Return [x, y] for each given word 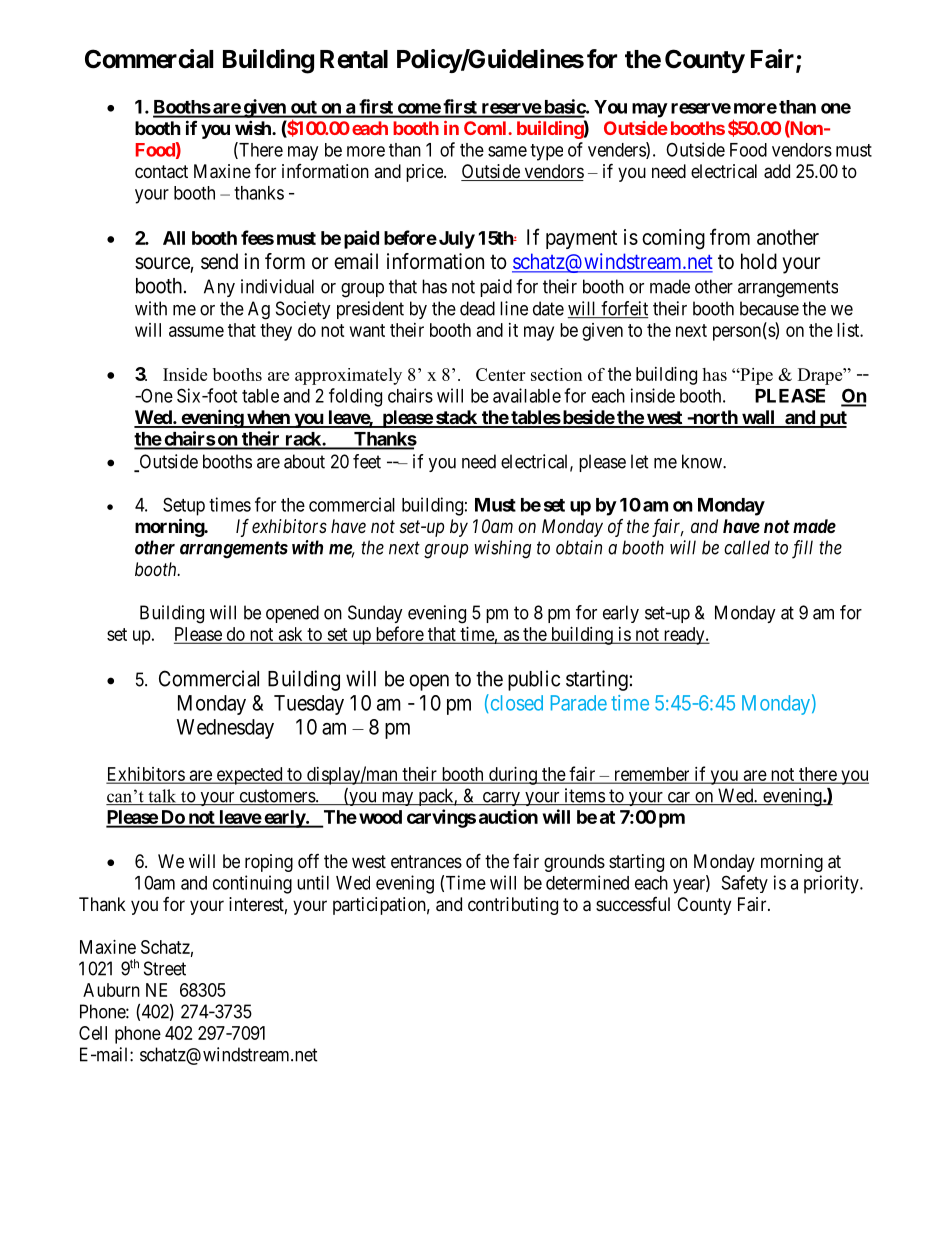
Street [165, 968]
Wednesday [225, 729]
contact [161, 172]
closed [515, 702]
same [507, 151]
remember [651, 775]
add [777, 171]
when [268, 418]
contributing [513, 906]
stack [456, 418]
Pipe [755, 376]
